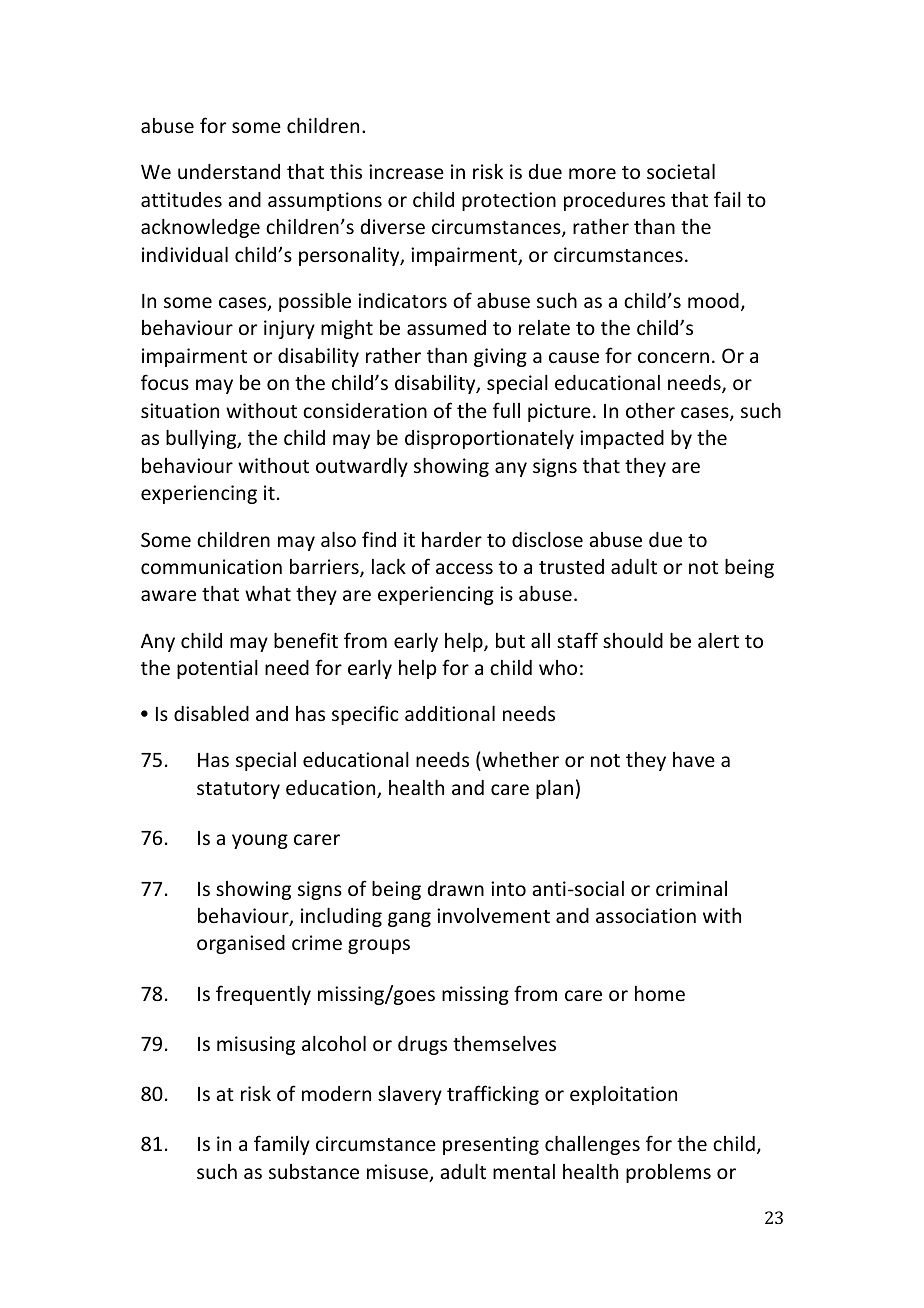 The width and height of the screenshot is (924, 1308). Describe the element at coordinates (633, 640) in the screenshot. I see `should` at that location.
